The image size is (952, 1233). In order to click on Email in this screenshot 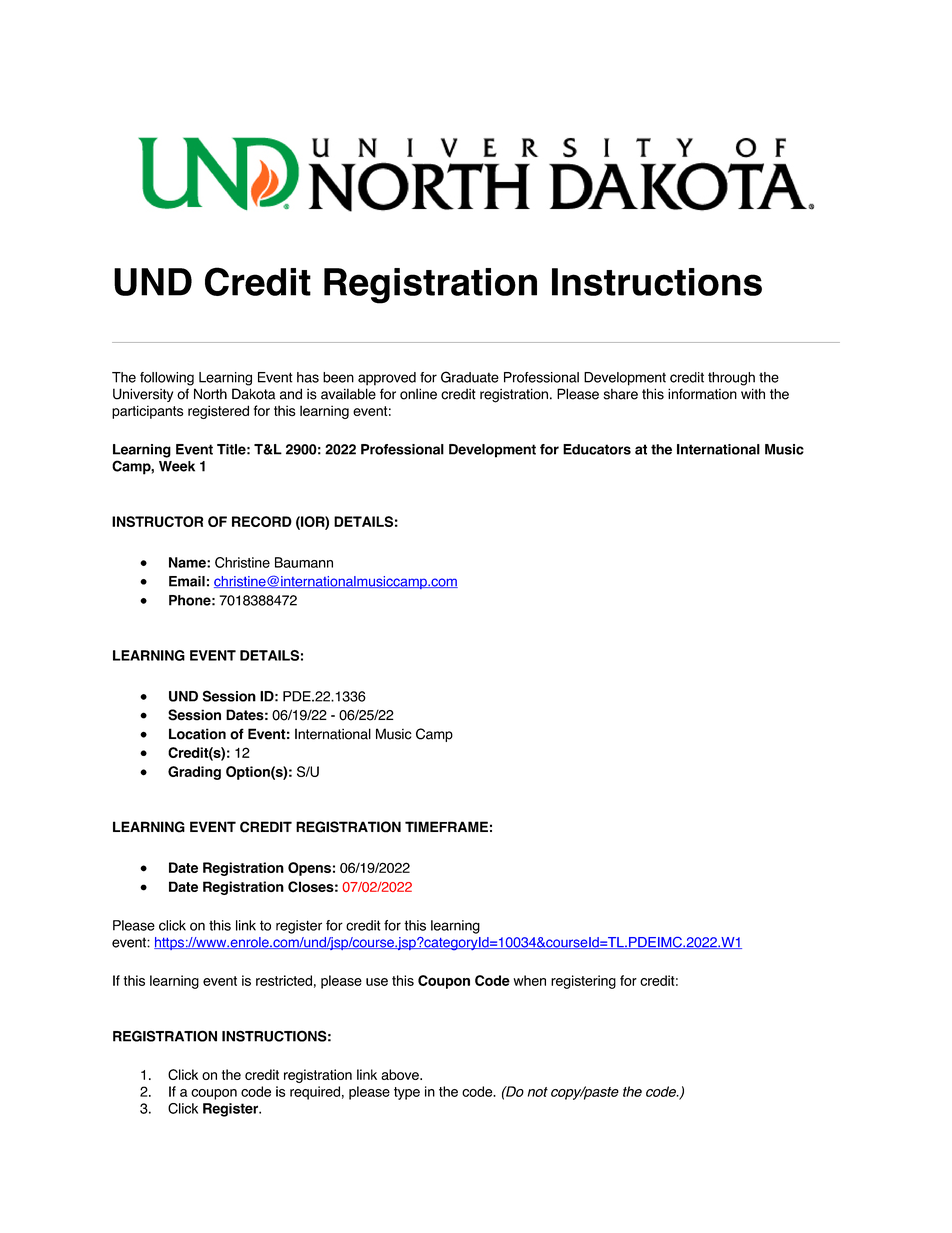, I will do `click(187, 581)`.
